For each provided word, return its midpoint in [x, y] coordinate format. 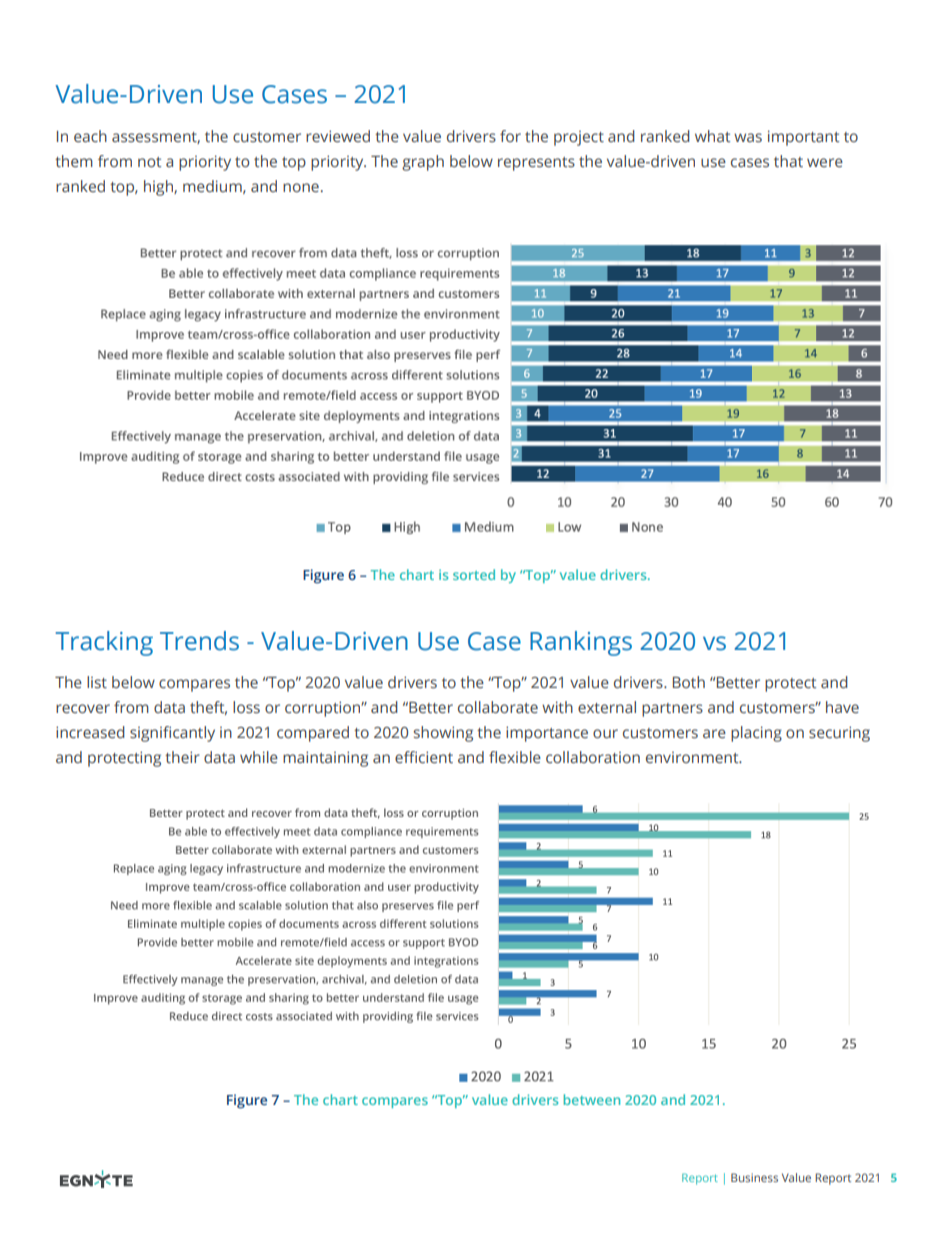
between [591, 1099]
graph [423, 163]
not [149, 162]
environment [693, 758]
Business [754, 1177]
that [788, 161]
